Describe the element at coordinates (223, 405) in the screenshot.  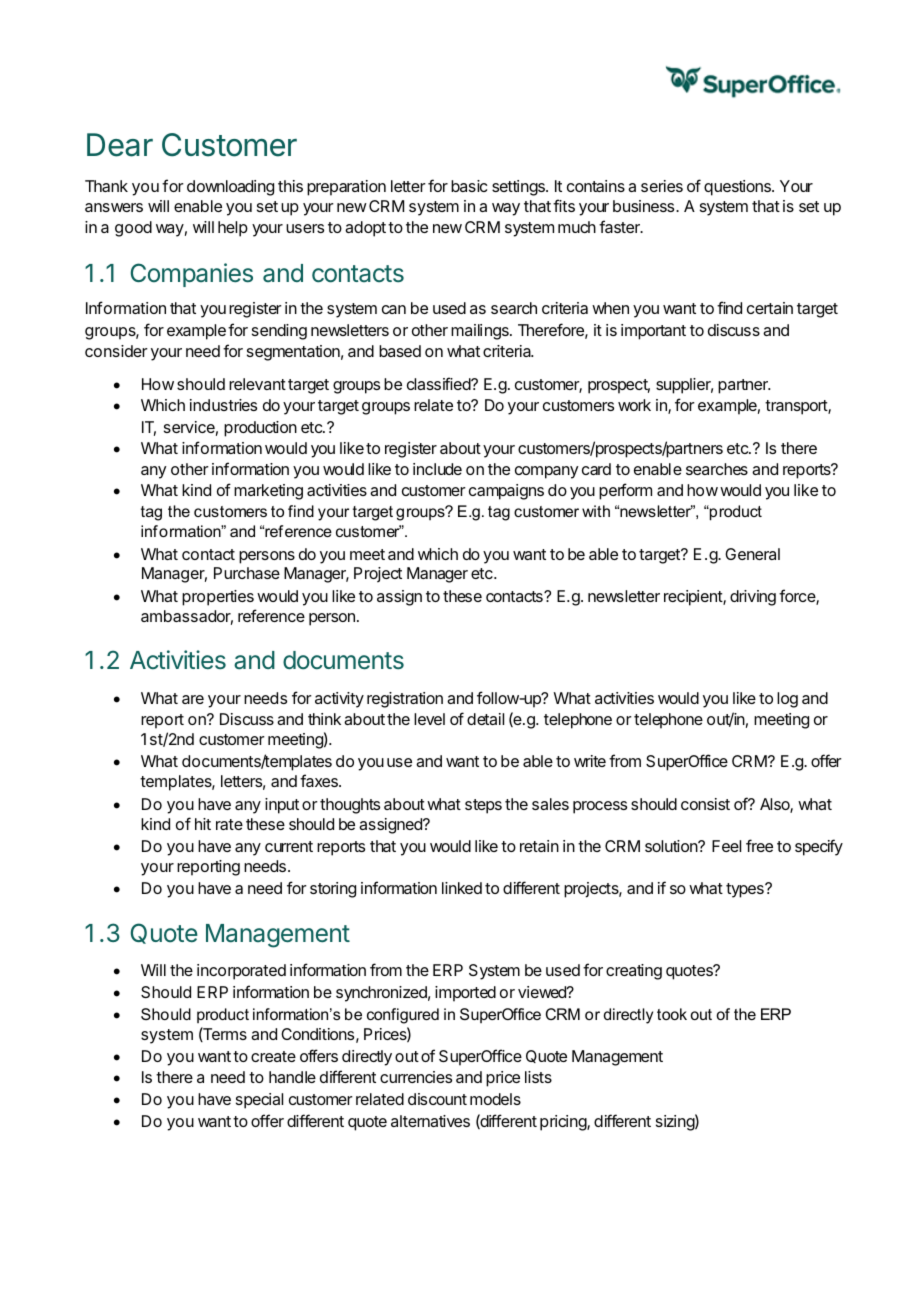
I see `industries` at that location.
